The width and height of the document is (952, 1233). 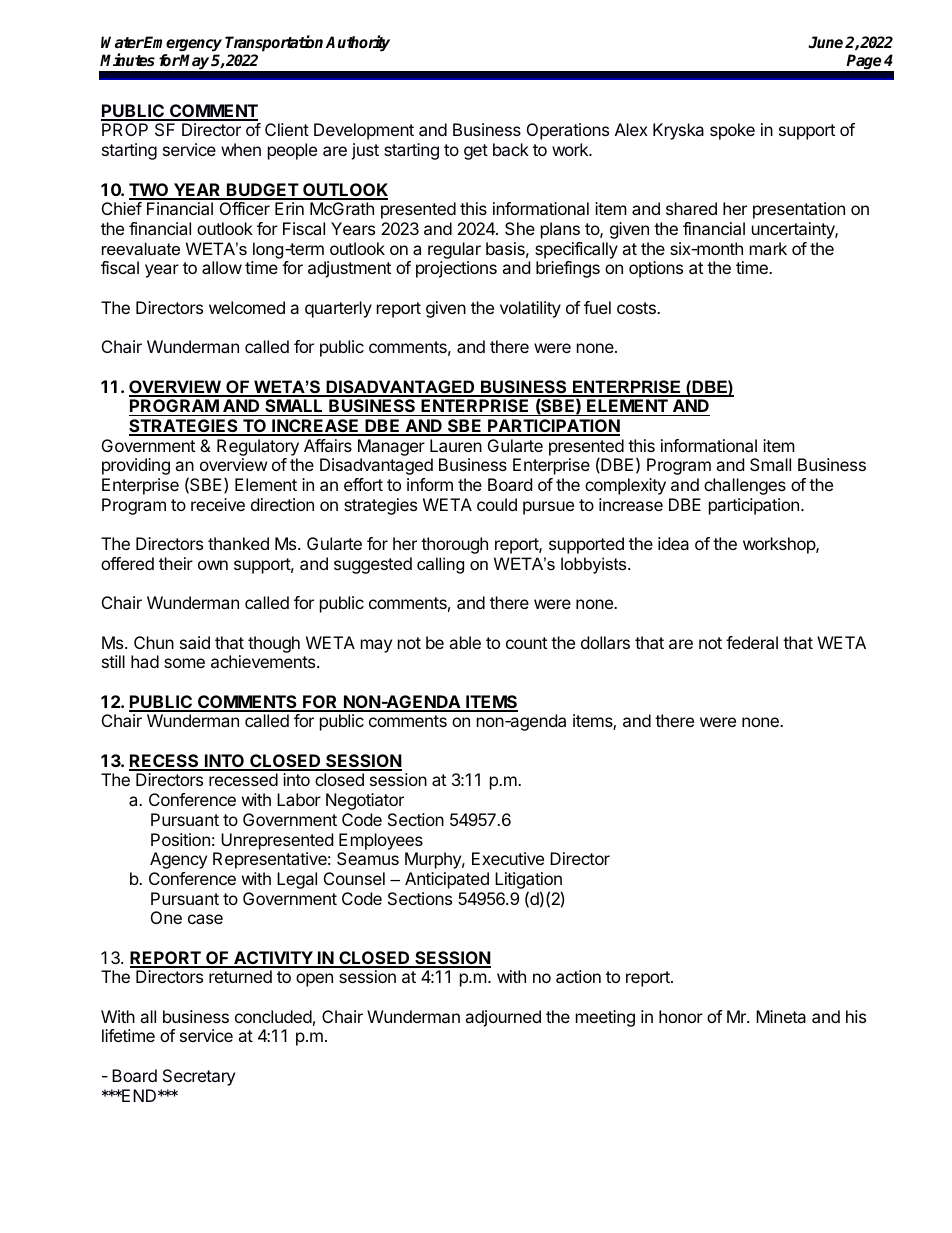 I want to click on some, so click(x=184, y=663).
